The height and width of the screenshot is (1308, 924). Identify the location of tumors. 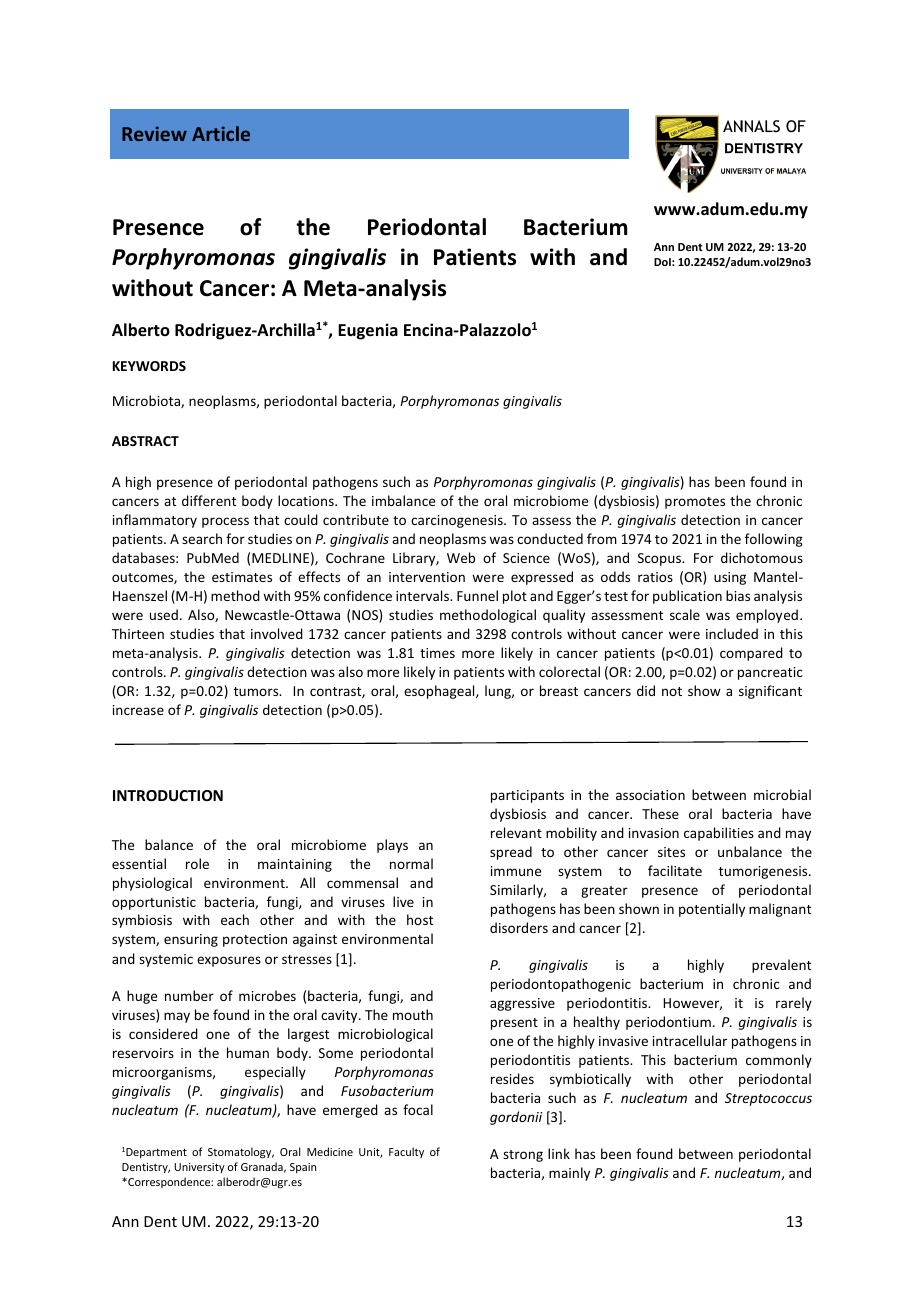
(257, 691).
